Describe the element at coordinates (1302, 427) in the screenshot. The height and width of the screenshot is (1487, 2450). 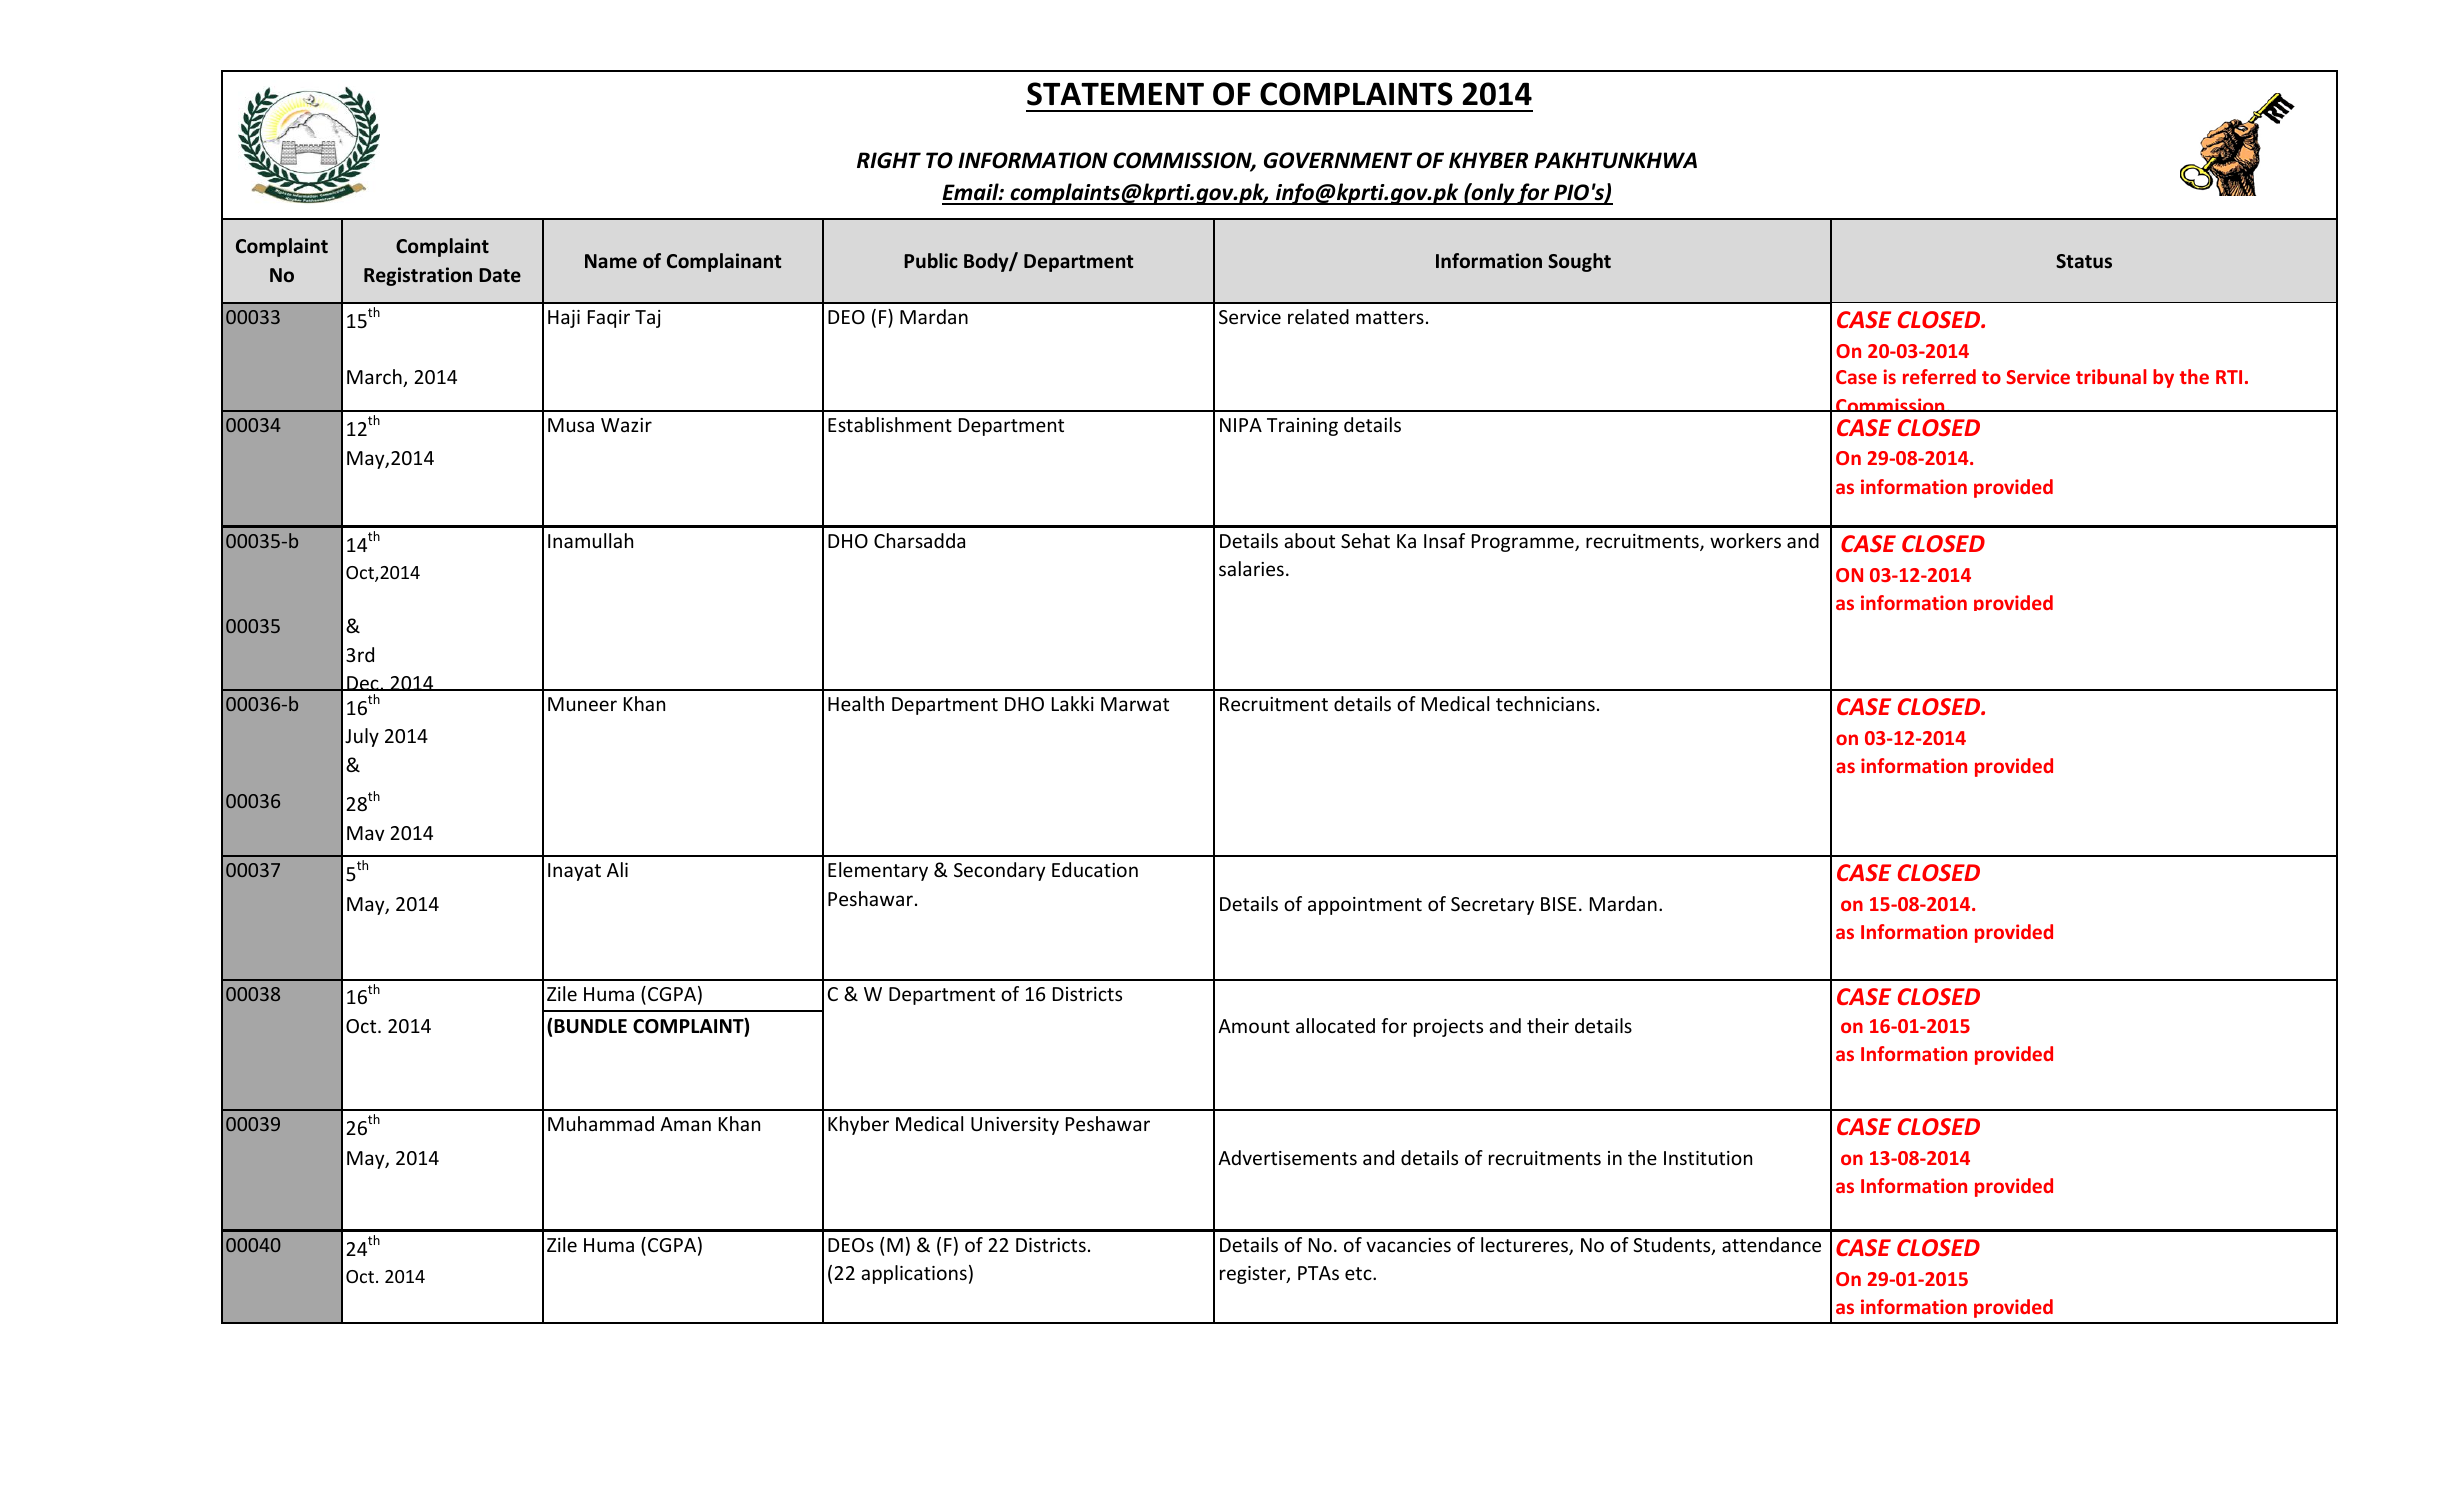
I see `Training` at that location.
